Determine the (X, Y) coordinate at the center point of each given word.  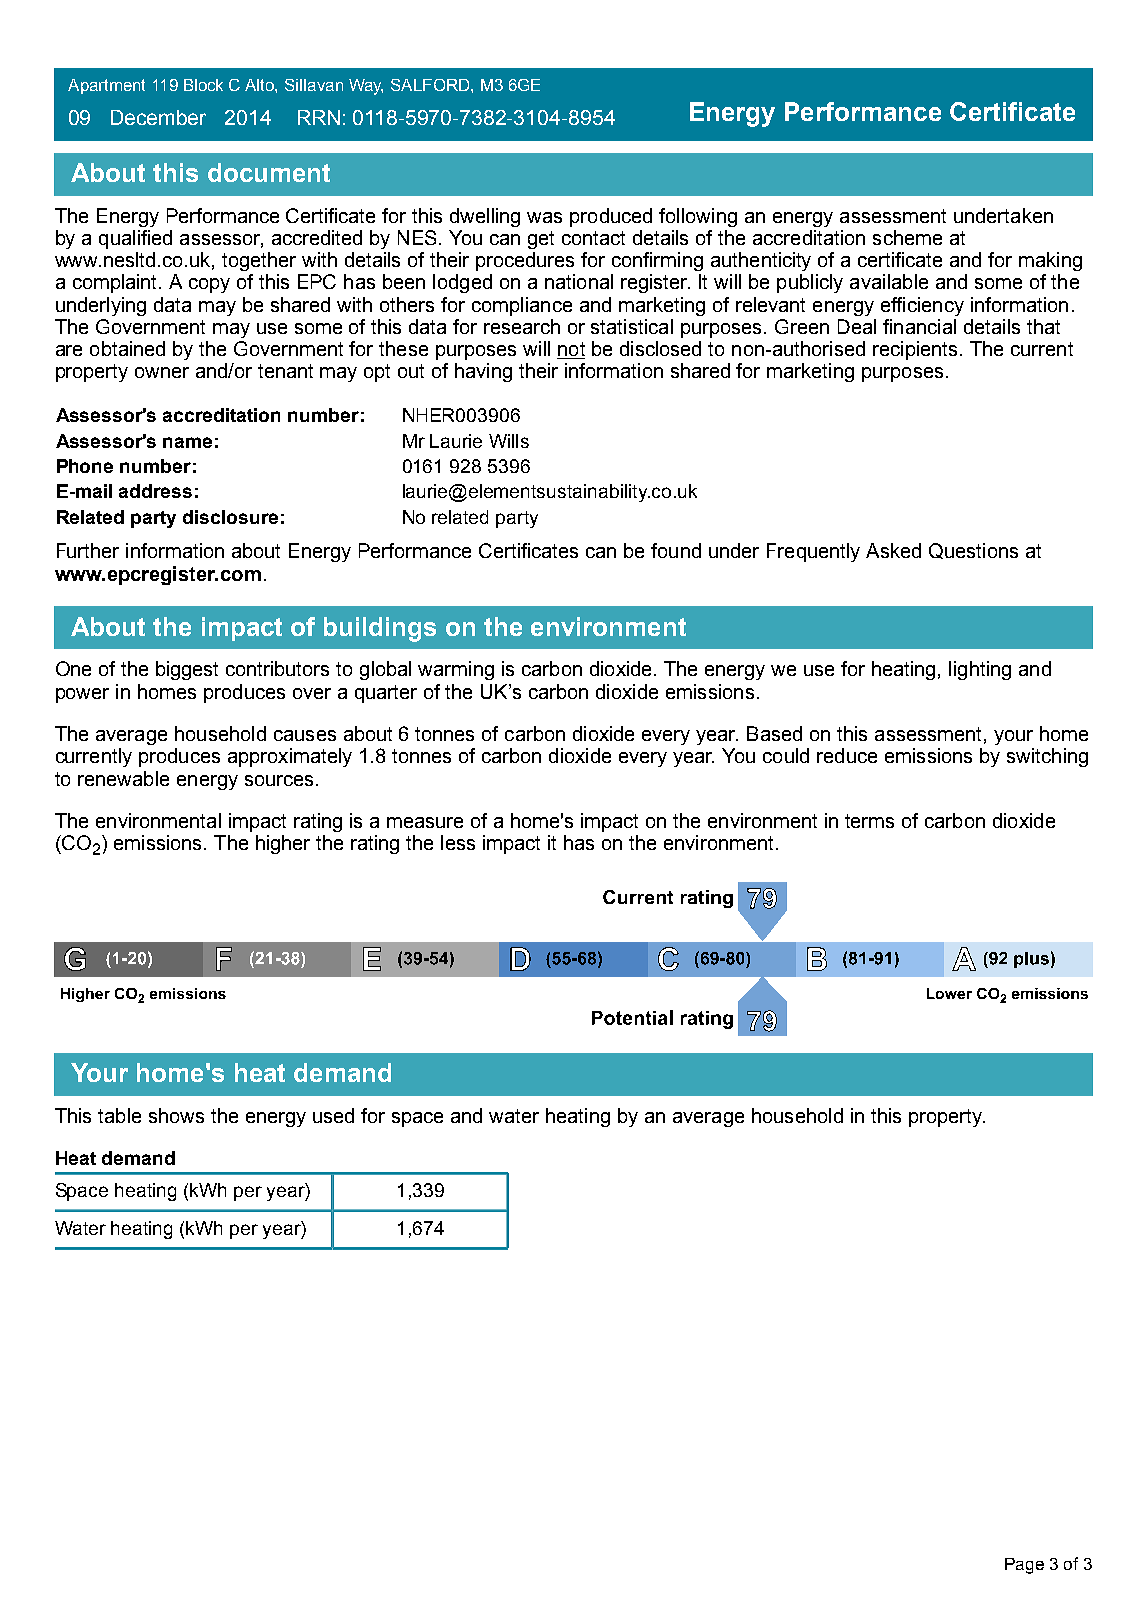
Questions (973, 551)
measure (425, 822)
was (544, 217)
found (676, 550)
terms (869, 821)
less (458, 842)
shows (176, 1115)
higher (283, 844)
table (119, 1115)
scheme (907, 237)
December (158, 117)
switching (1047, 757)
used (333, 1115)
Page (1024, 1566)
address (155, 491)
